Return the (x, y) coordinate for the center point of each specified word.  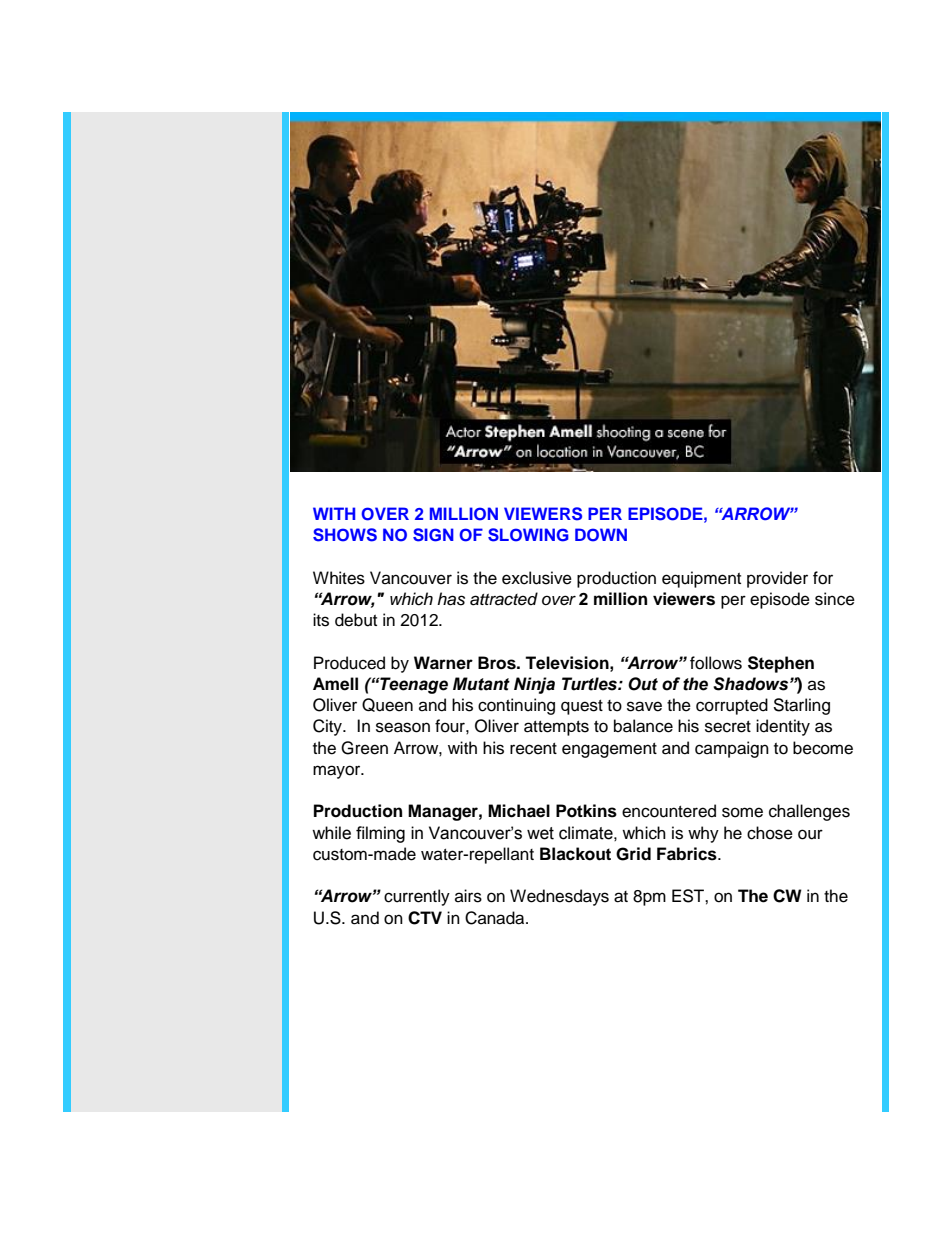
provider (777, 579)
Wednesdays (559, 897)
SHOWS (345, 535)
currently (417, 897)
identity (783, 727)
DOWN (601, 535)
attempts (556, 728)
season (403, 727)
